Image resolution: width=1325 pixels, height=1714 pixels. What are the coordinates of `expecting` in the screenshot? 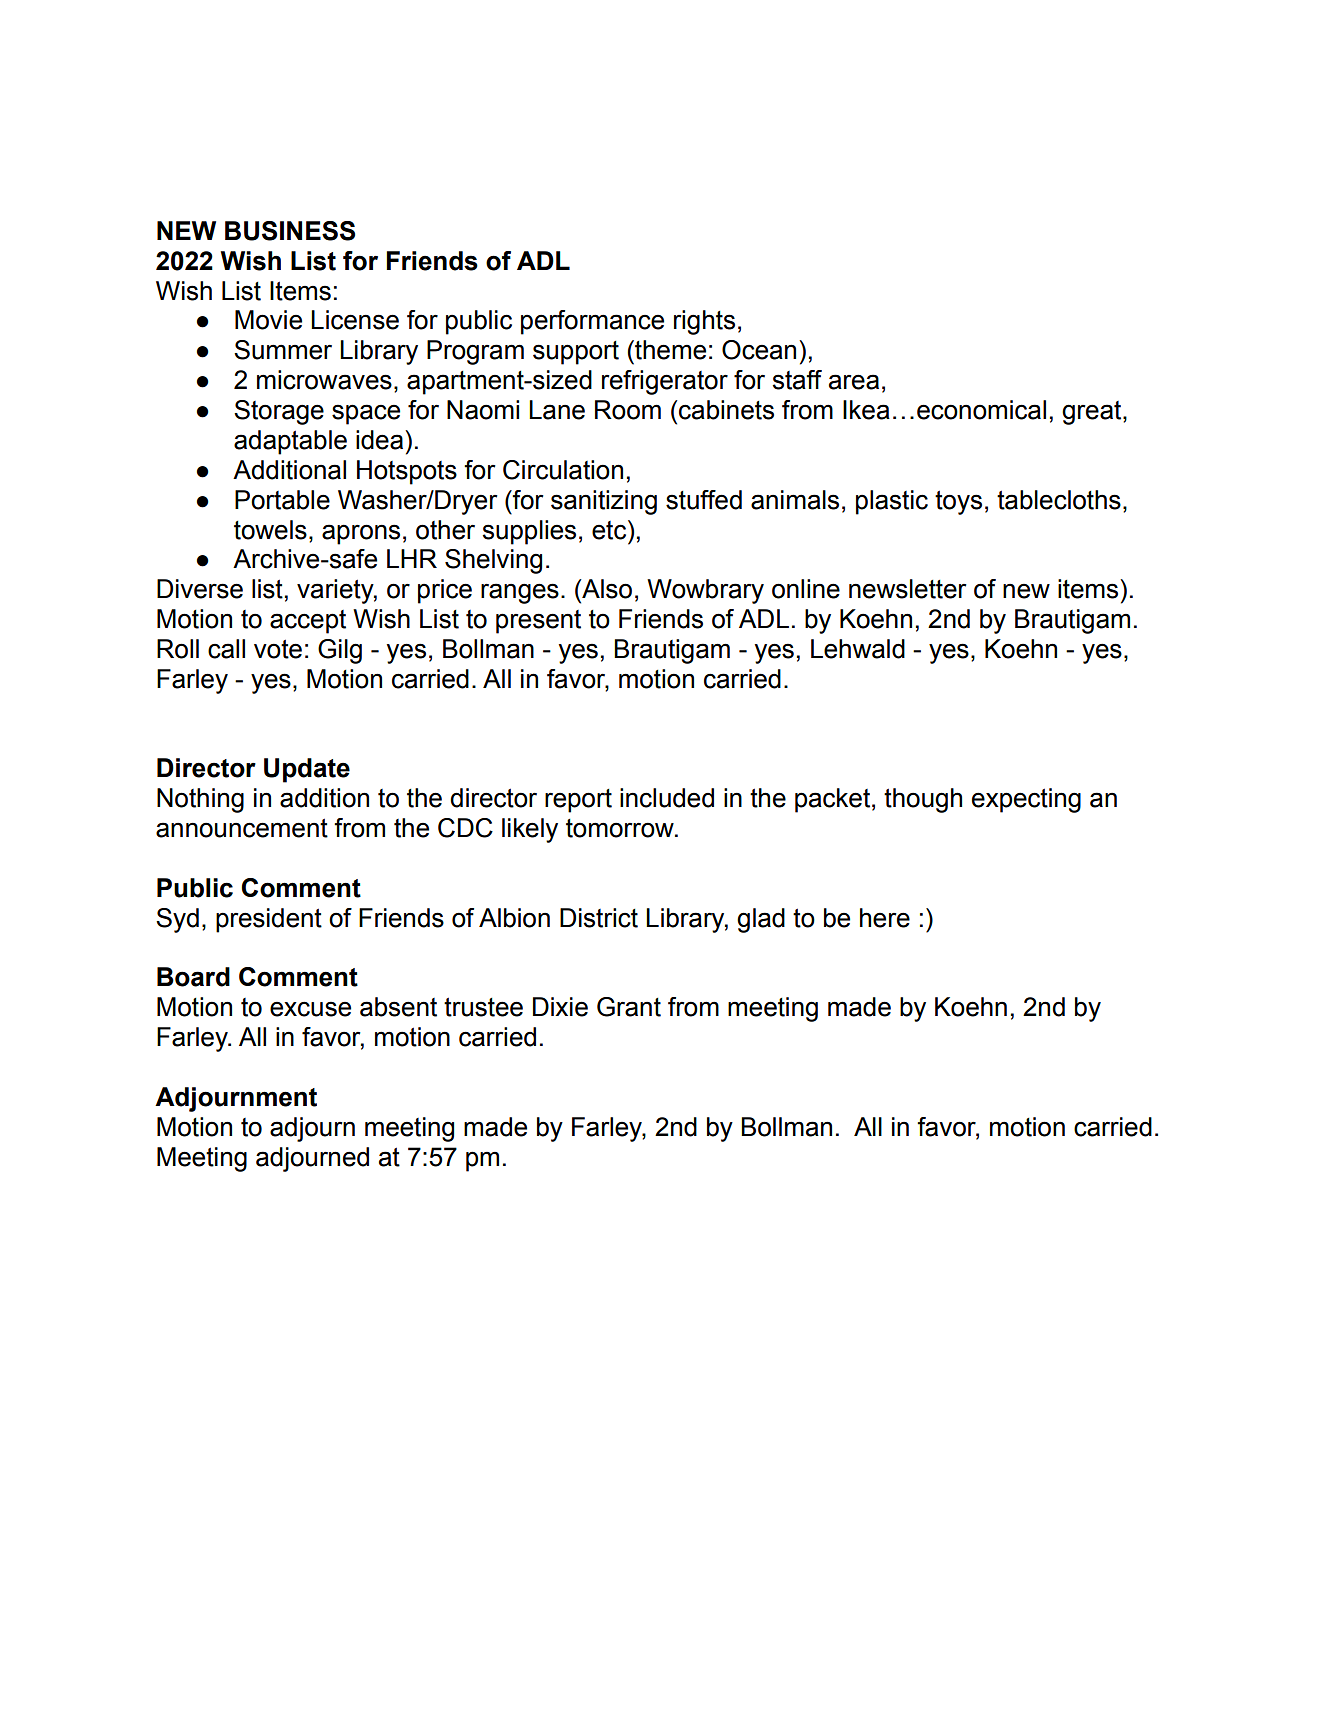 It's located at (1026, 800).
